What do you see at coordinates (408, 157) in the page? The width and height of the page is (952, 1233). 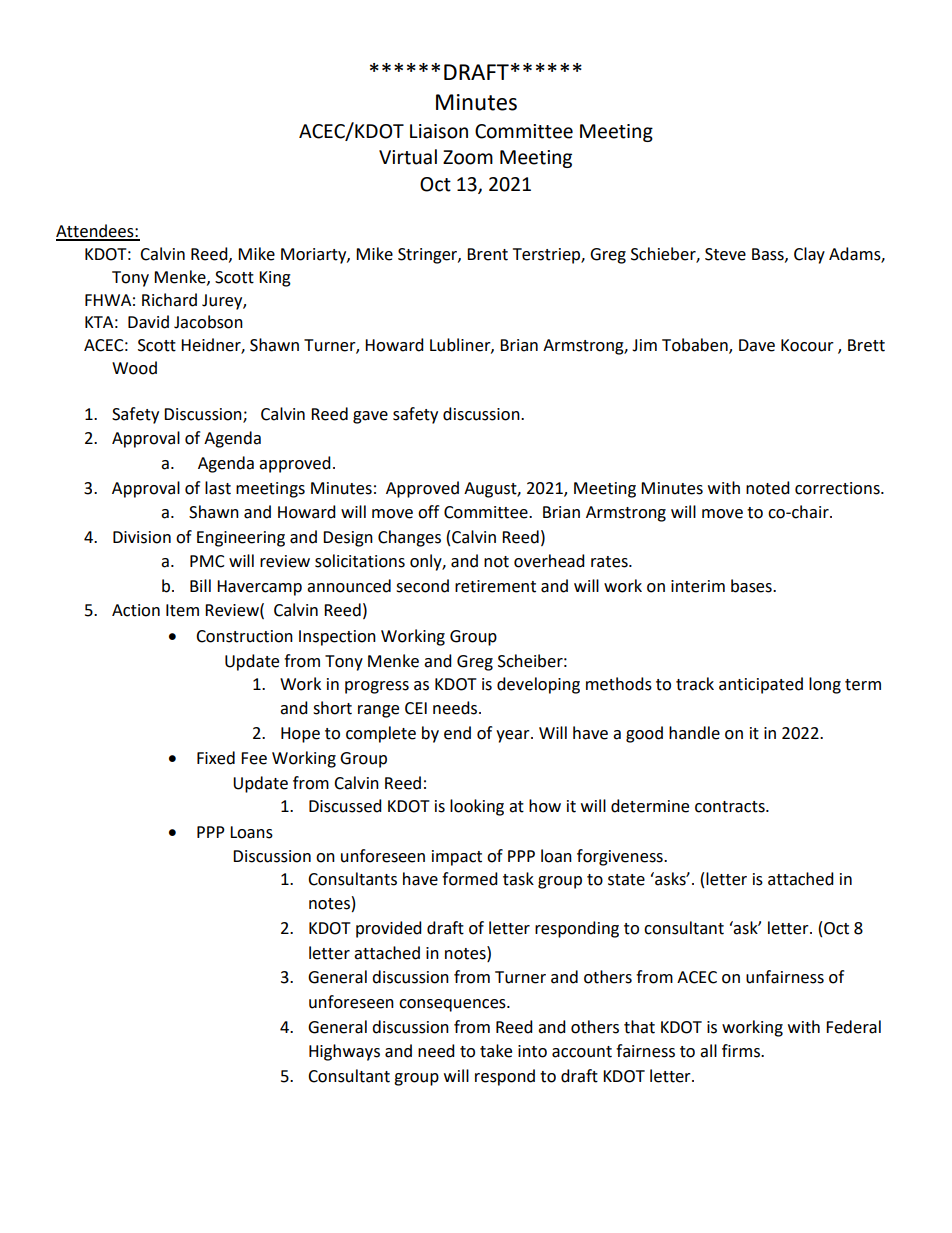 I see `Virtual` at bounding box center [408, 157].
